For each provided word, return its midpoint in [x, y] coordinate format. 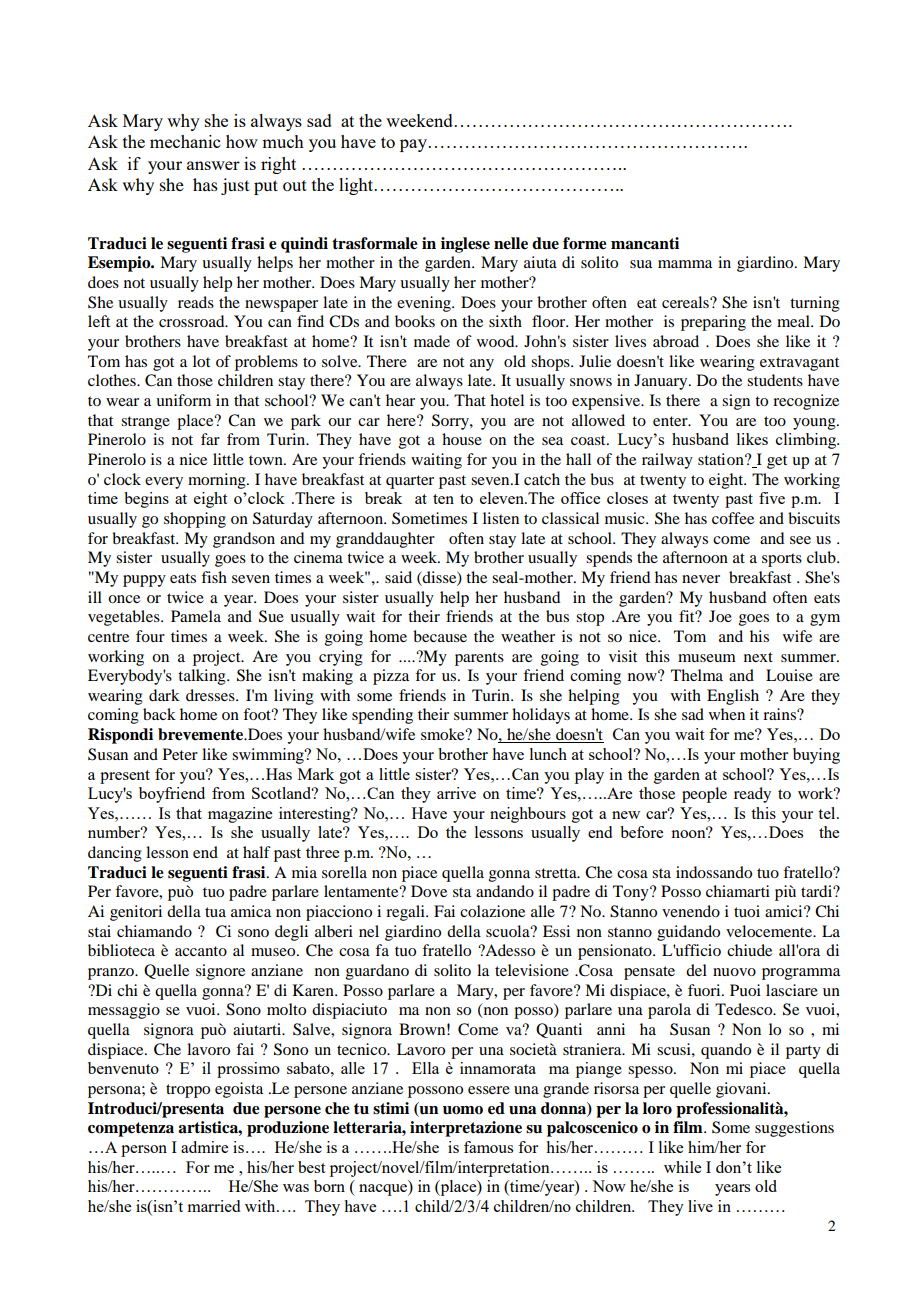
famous [488, 1147]
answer [213, 165]
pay [415, 145]
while [682, 1167]
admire [204, 1147]
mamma [685, 264]
